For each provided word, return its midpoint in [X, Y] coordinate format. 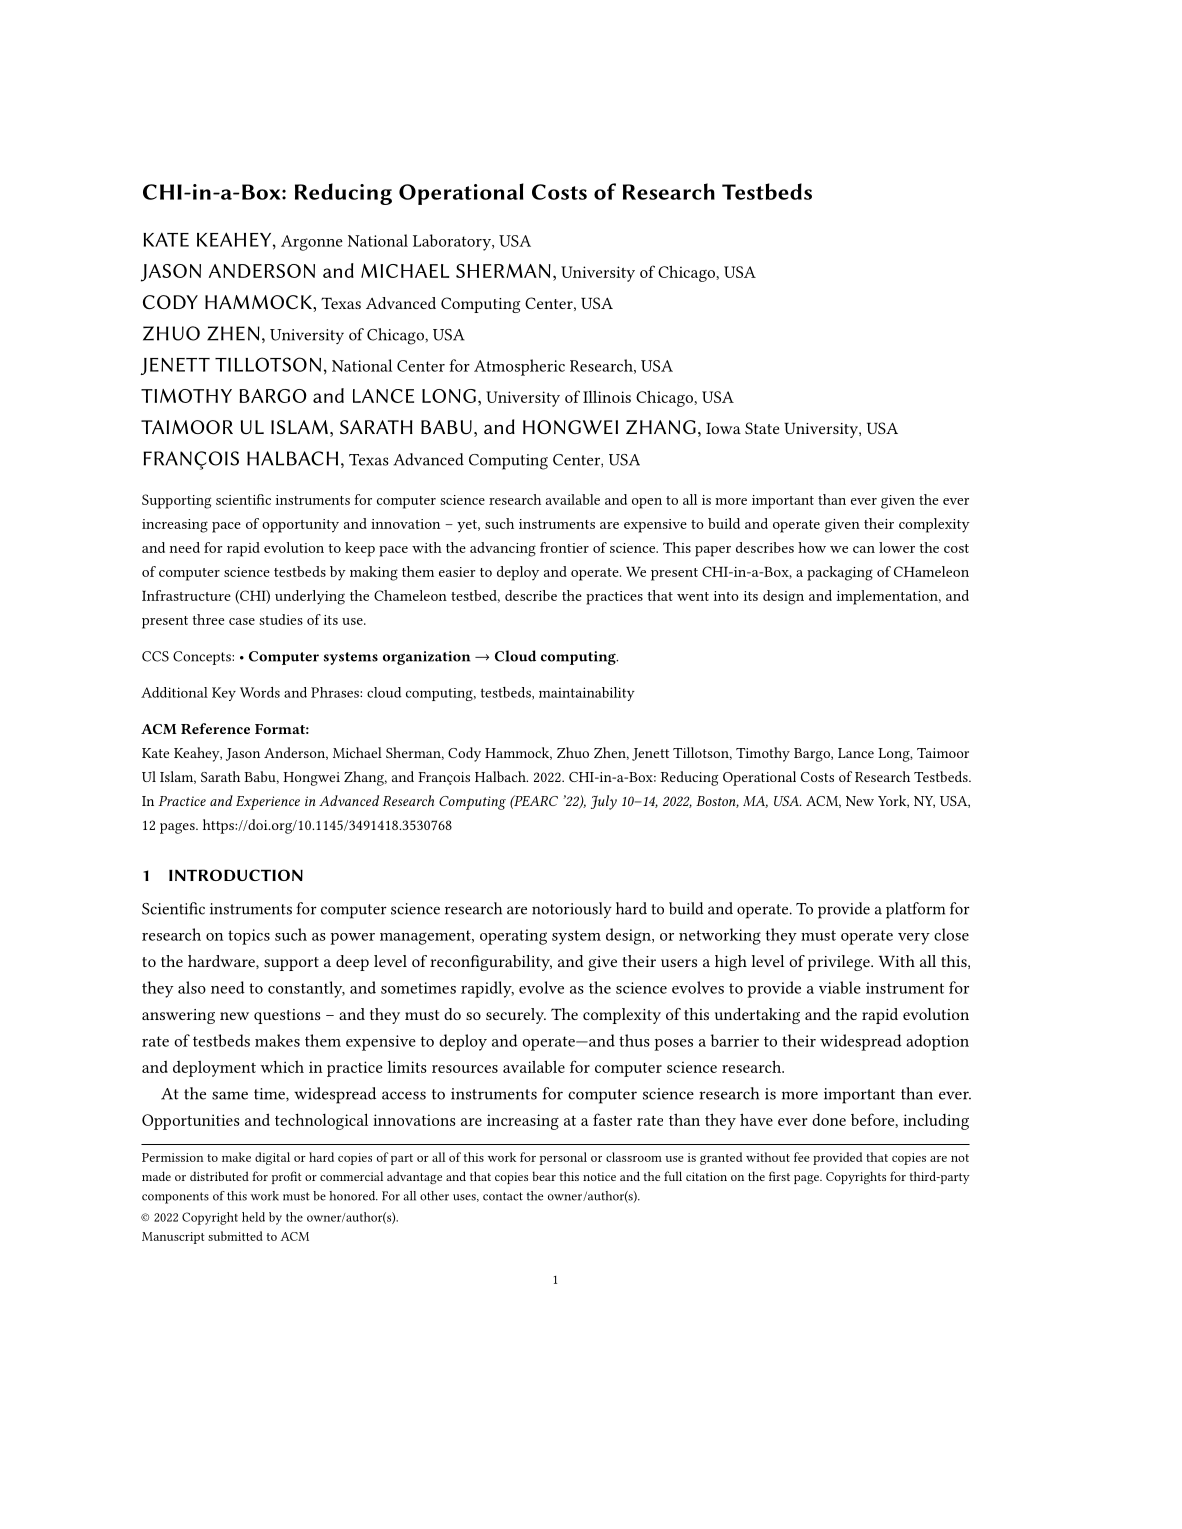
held [253, 1217]
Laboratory [453, 242]
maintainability [587, 694]
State [762, 428]
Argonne [312, 243]
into [726, 596]
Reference [215, 728]
